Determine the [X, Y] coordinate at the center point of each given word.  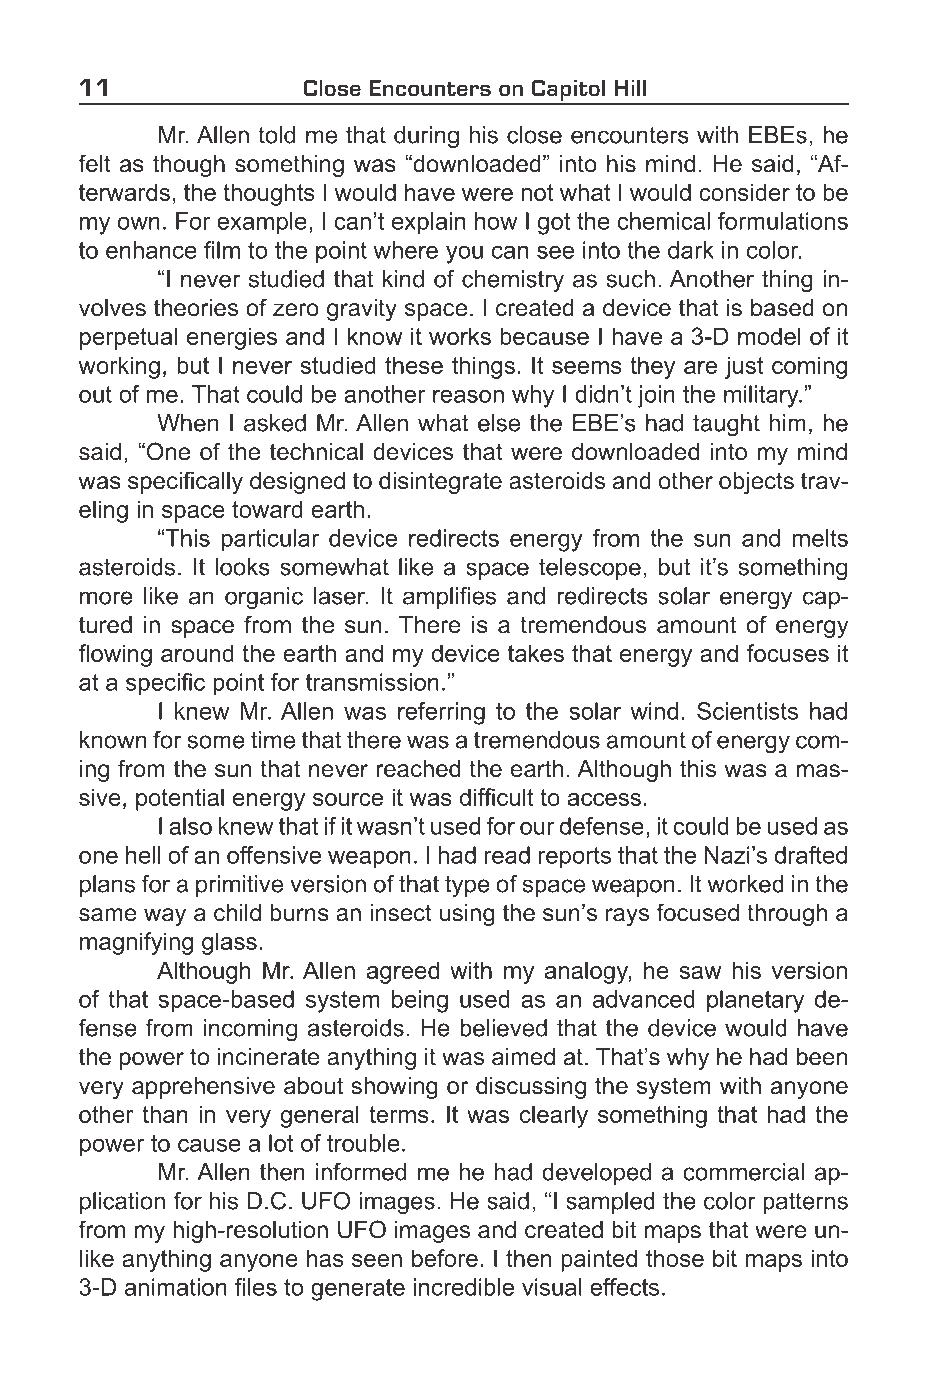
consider [744, 192]
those [675, 1258]
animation [176, 1287]
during [426, 137]
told [276, 135]
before [445, 1258]
